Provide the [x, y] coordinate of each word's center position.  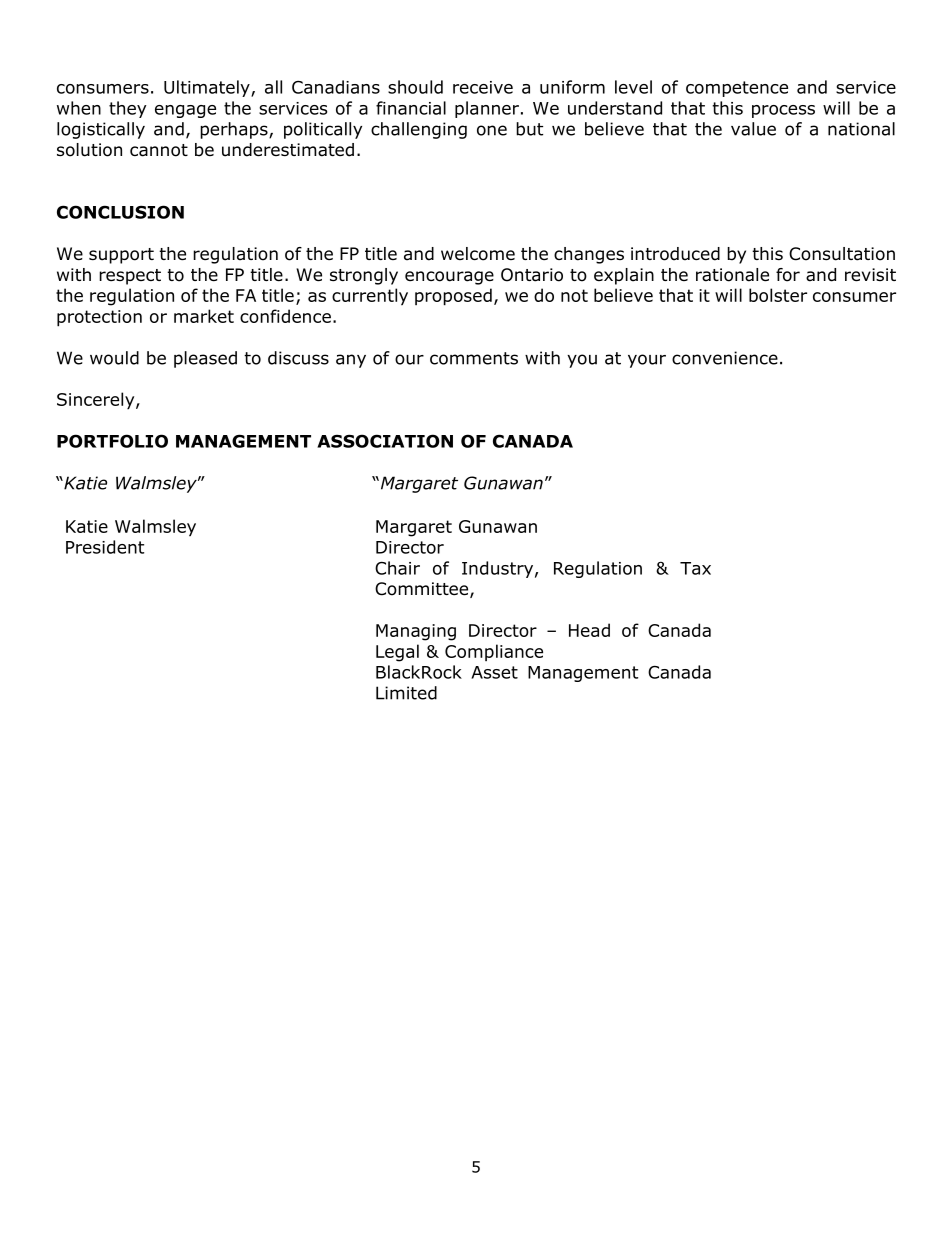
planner [487, 109]
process [783, 111]
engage [185, 111]
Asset [494, 672]
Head [589, 630]
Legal [397, 653]
